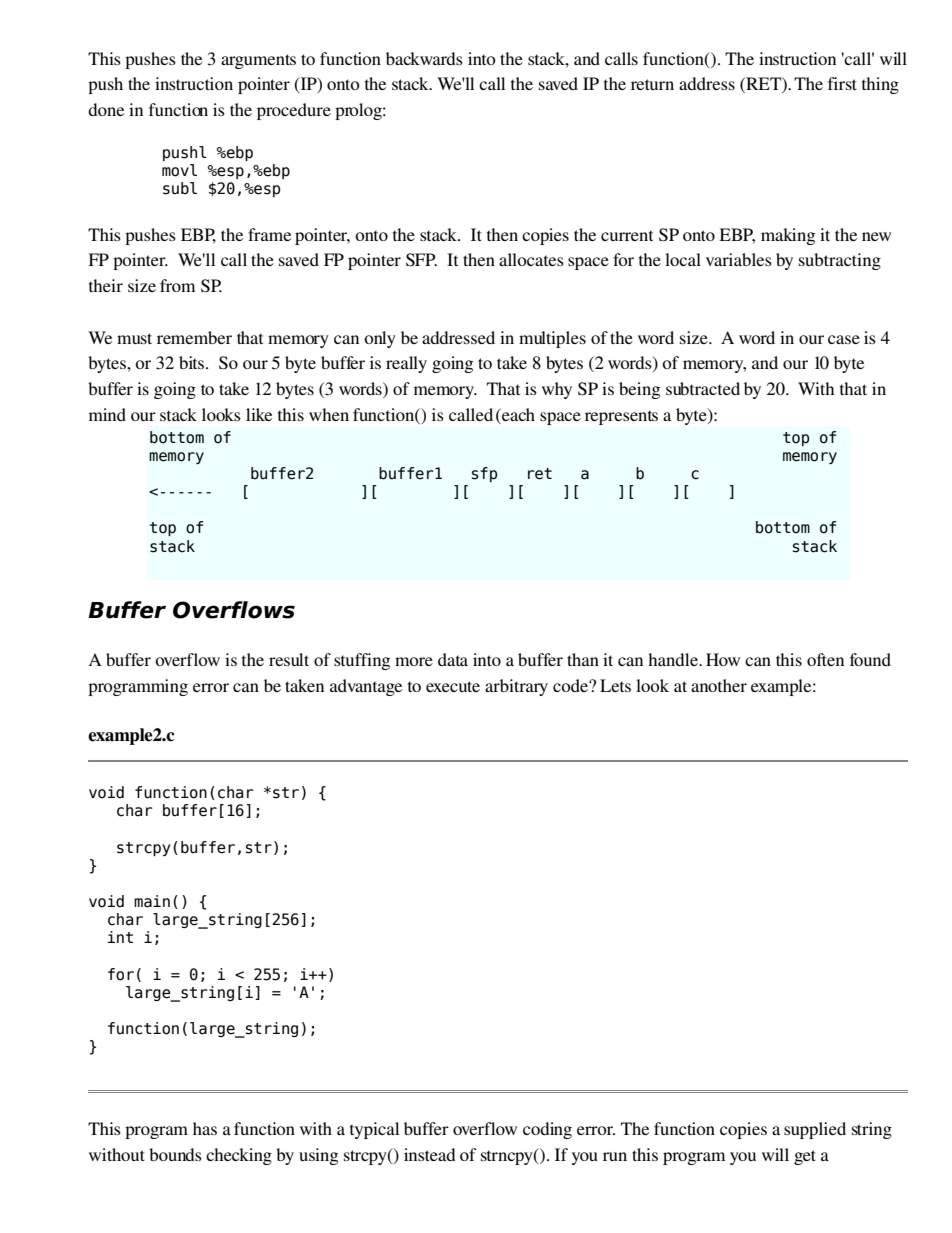 This image has width=952, height=1233. What do you see at coordinates (152, 901) in the image?
I see `main` at bounding box center [152, 901].
